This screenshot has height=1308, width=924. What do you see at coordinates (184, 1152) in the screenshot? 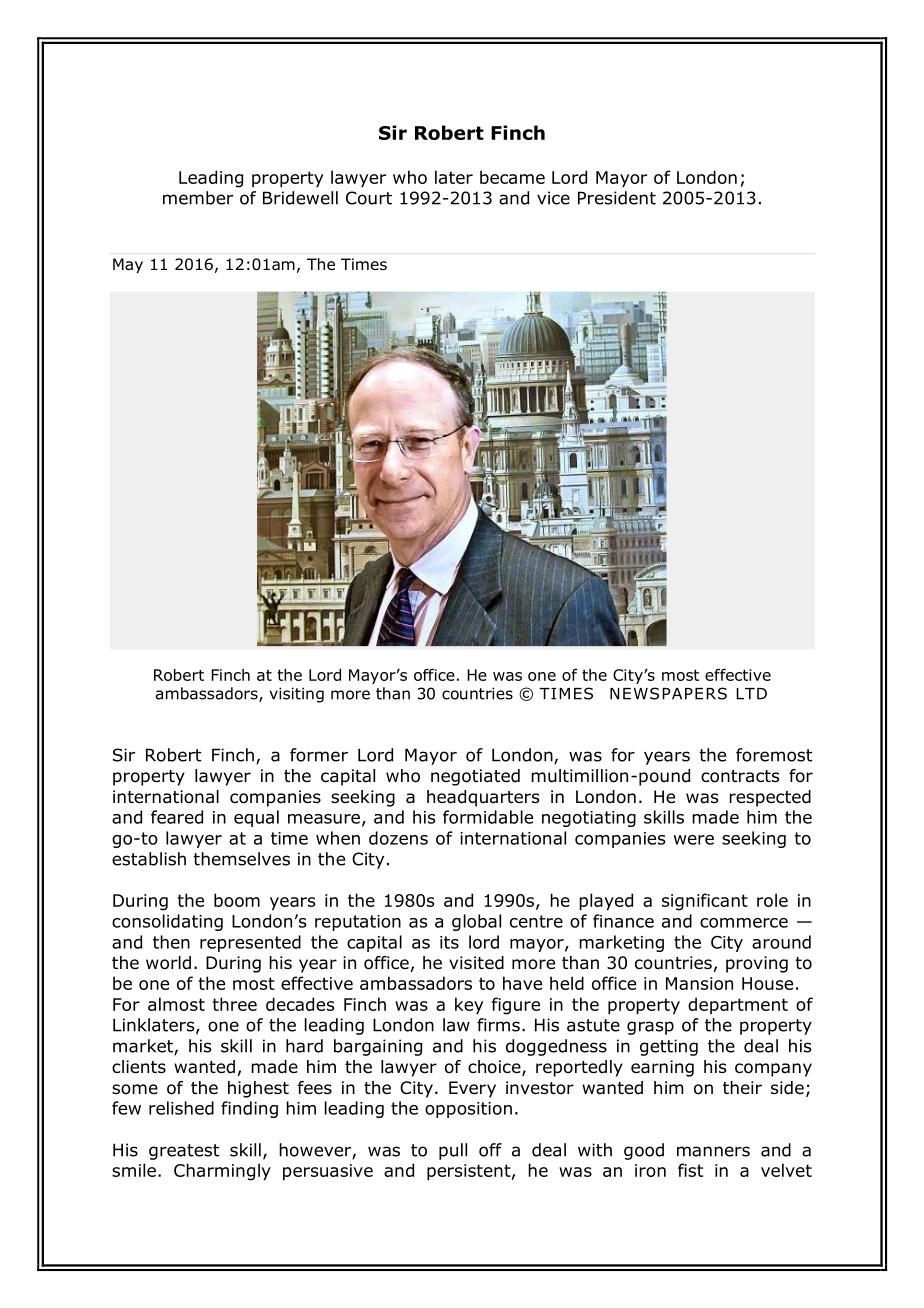
I see `greatest` at bounding box center [184, 1152].
